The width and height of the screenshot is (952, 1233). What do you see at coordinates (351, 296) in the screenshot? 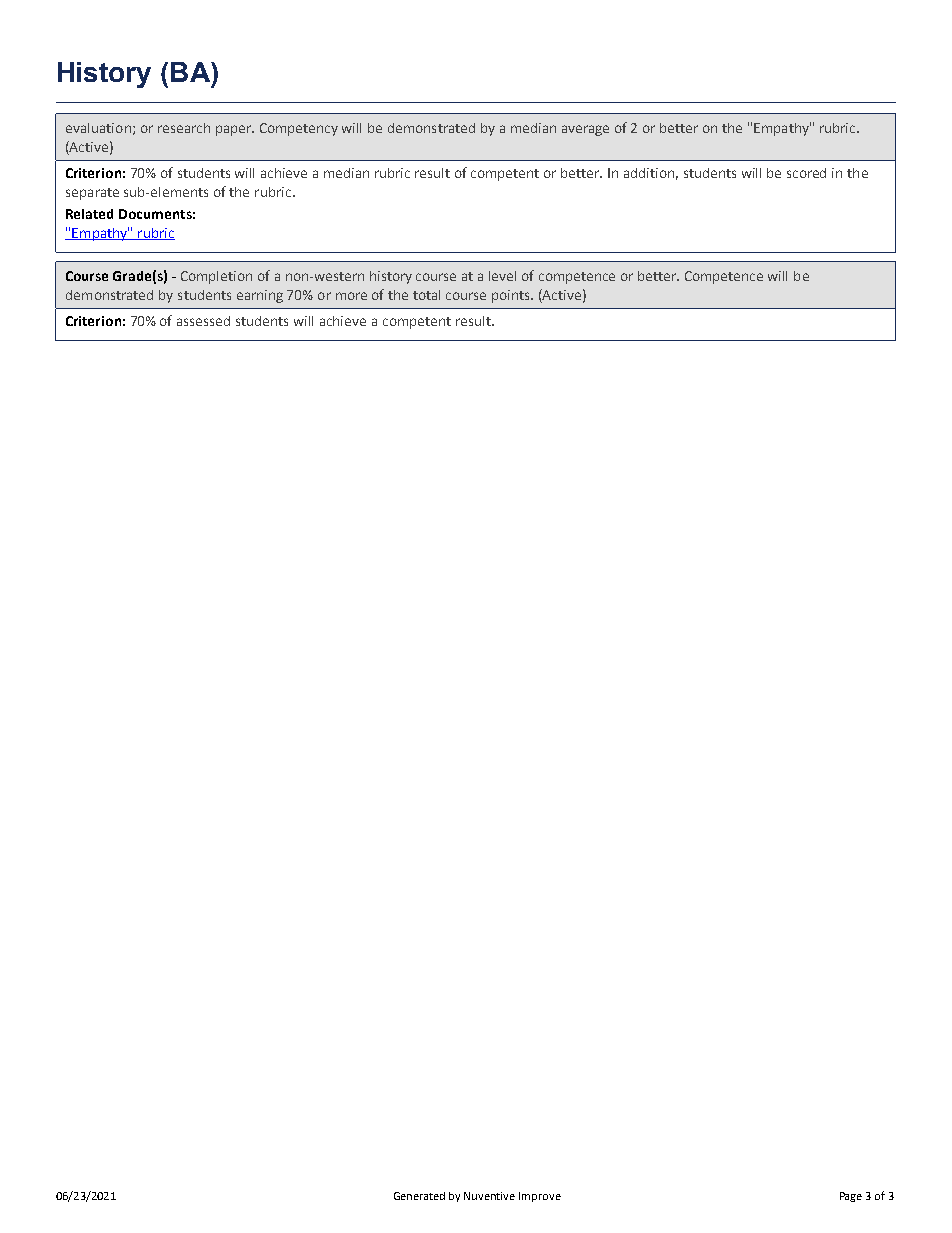
I see `more` at bounding box center [351, 296].
